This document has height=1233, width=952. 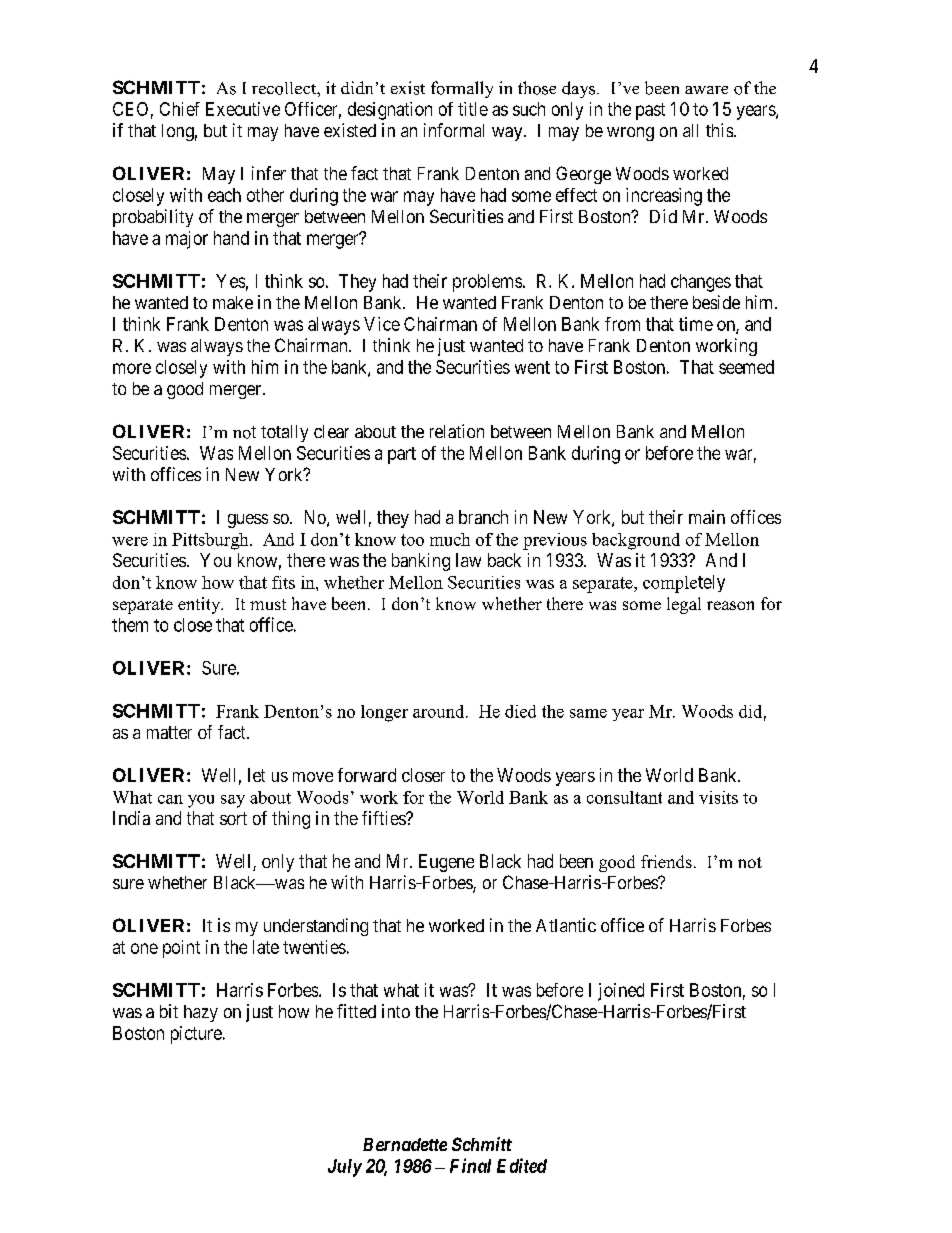 What do you see at coordinates (384, 818) in the document?
I see `fifties` at bounding box center [384, 818].
